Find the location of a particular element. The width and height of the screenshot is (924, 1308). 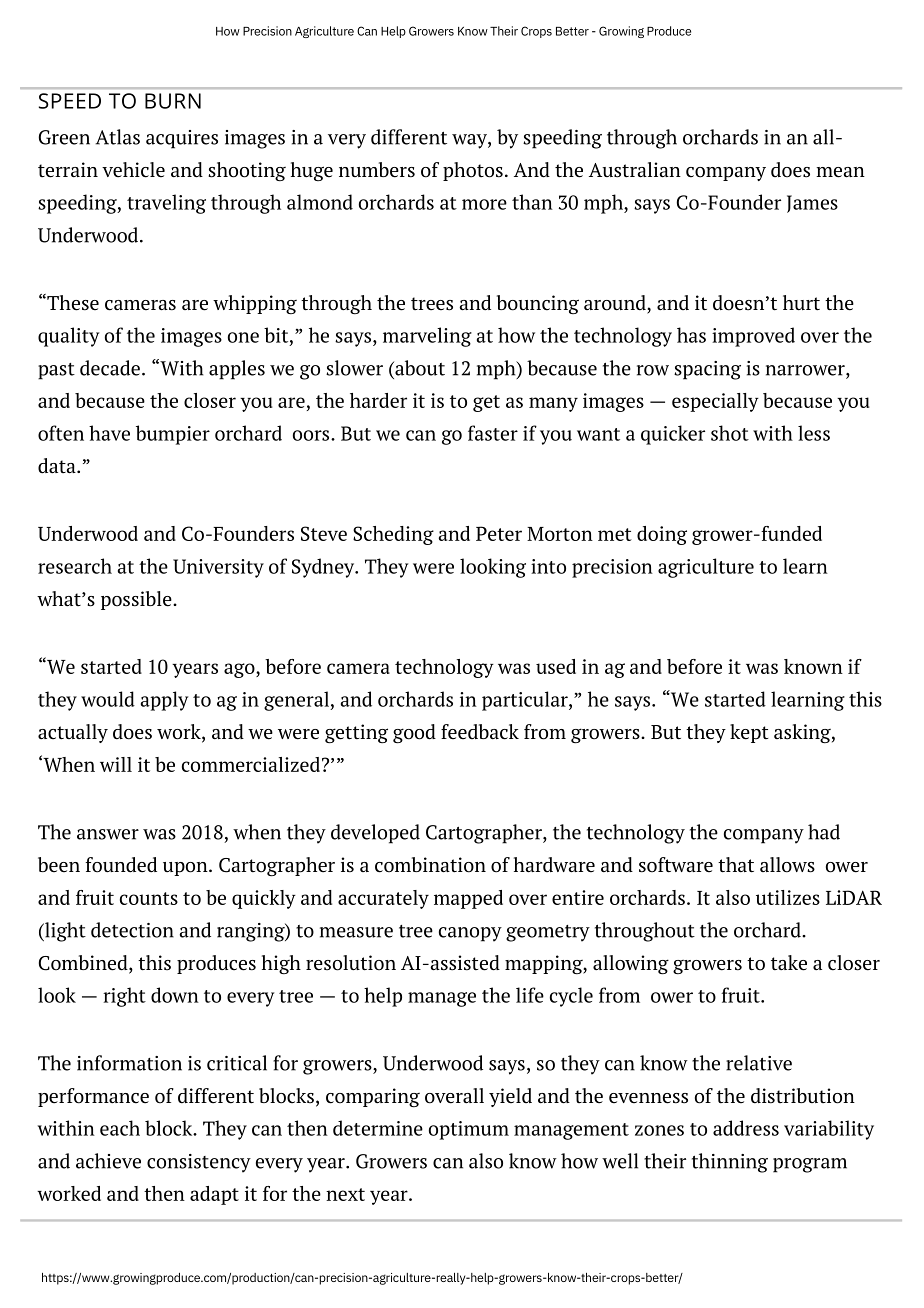

acquires is located at coordinates (182, 139).
